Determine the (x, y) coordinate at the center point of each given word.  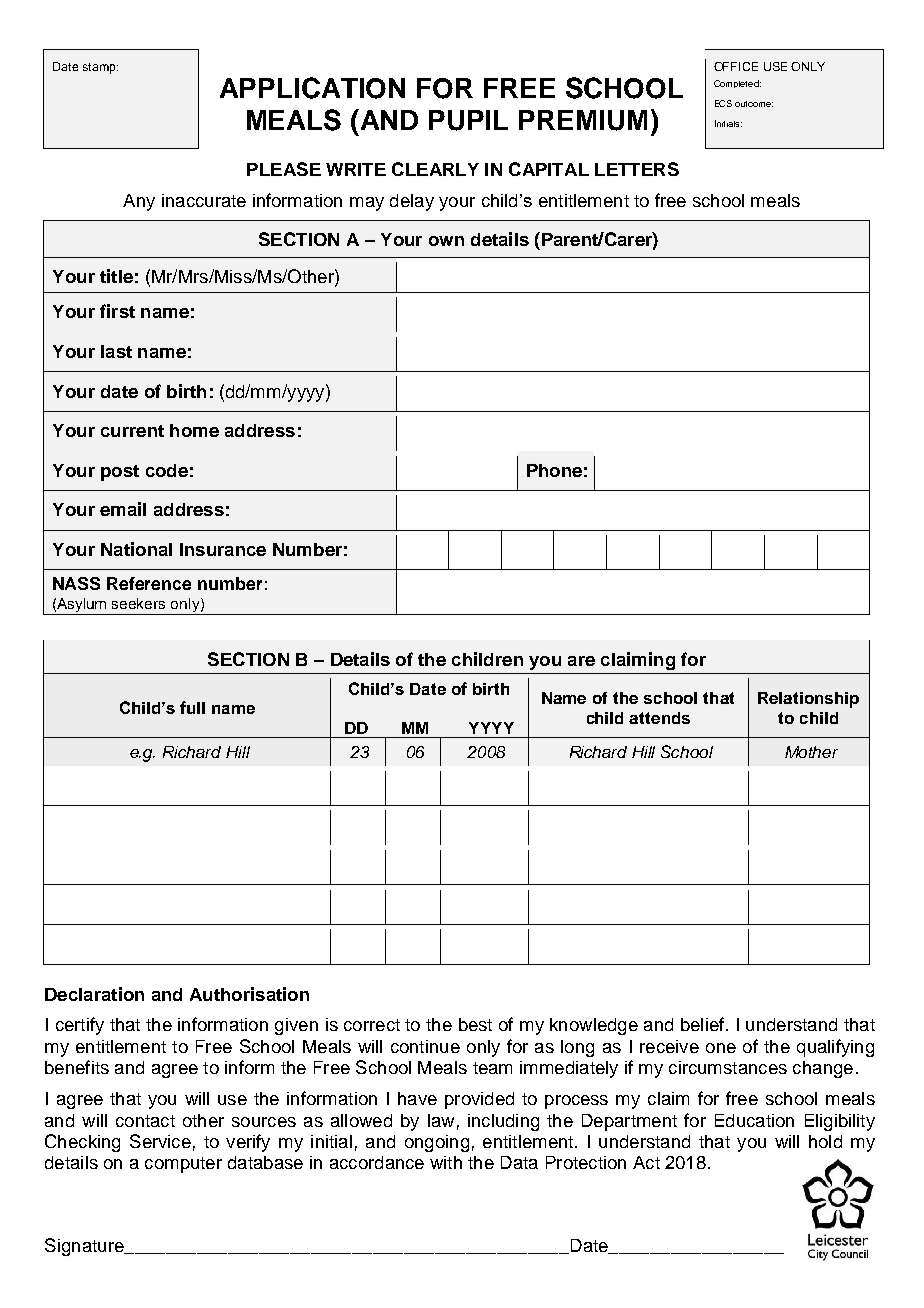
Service (160, 1141)
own (446, 241)
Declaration (94, 994)
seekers (138, 603)
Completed (737, 84)
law (441, 1120)
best (475, 1024)
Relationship (808, 700)
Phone (554, 470)
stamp (100, 68)
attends (659, 718)
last (116, 351)
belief (702, 1024)
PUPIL (468, 120)
